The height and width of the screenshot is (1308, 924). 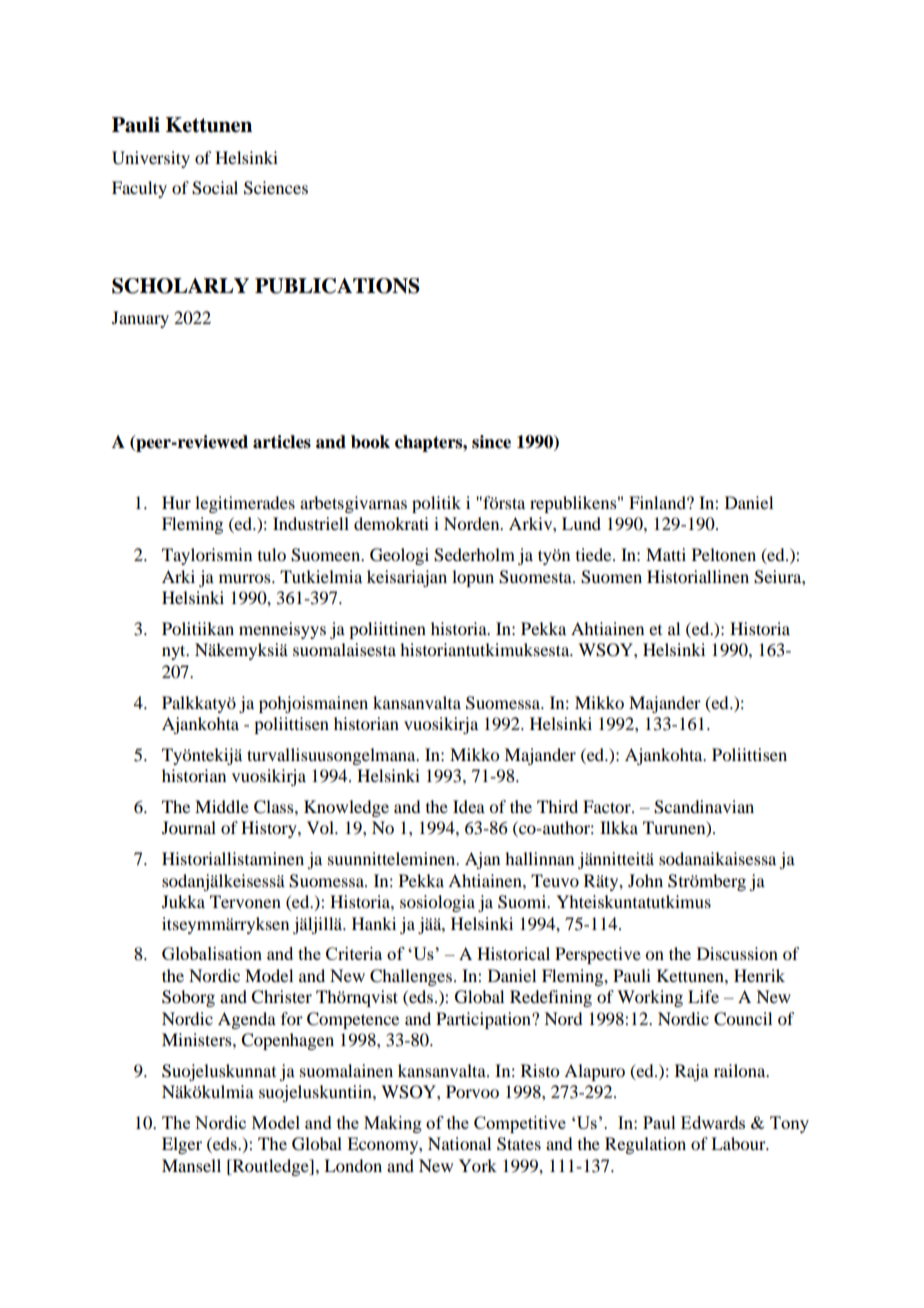 I want to click on Social, so click(x=215, y=188).
